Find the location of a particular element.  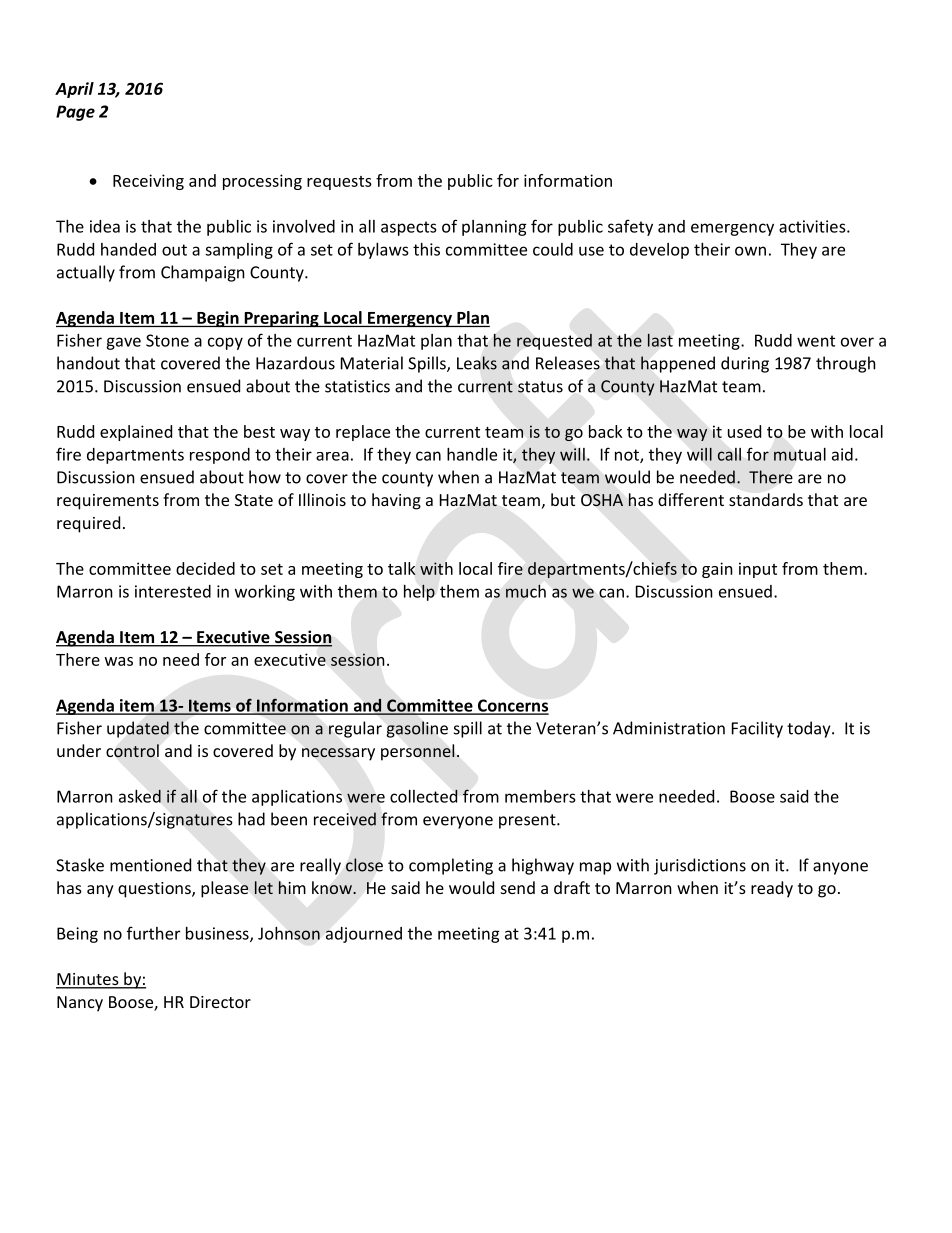

decided is located at coordinates (205, 568).
